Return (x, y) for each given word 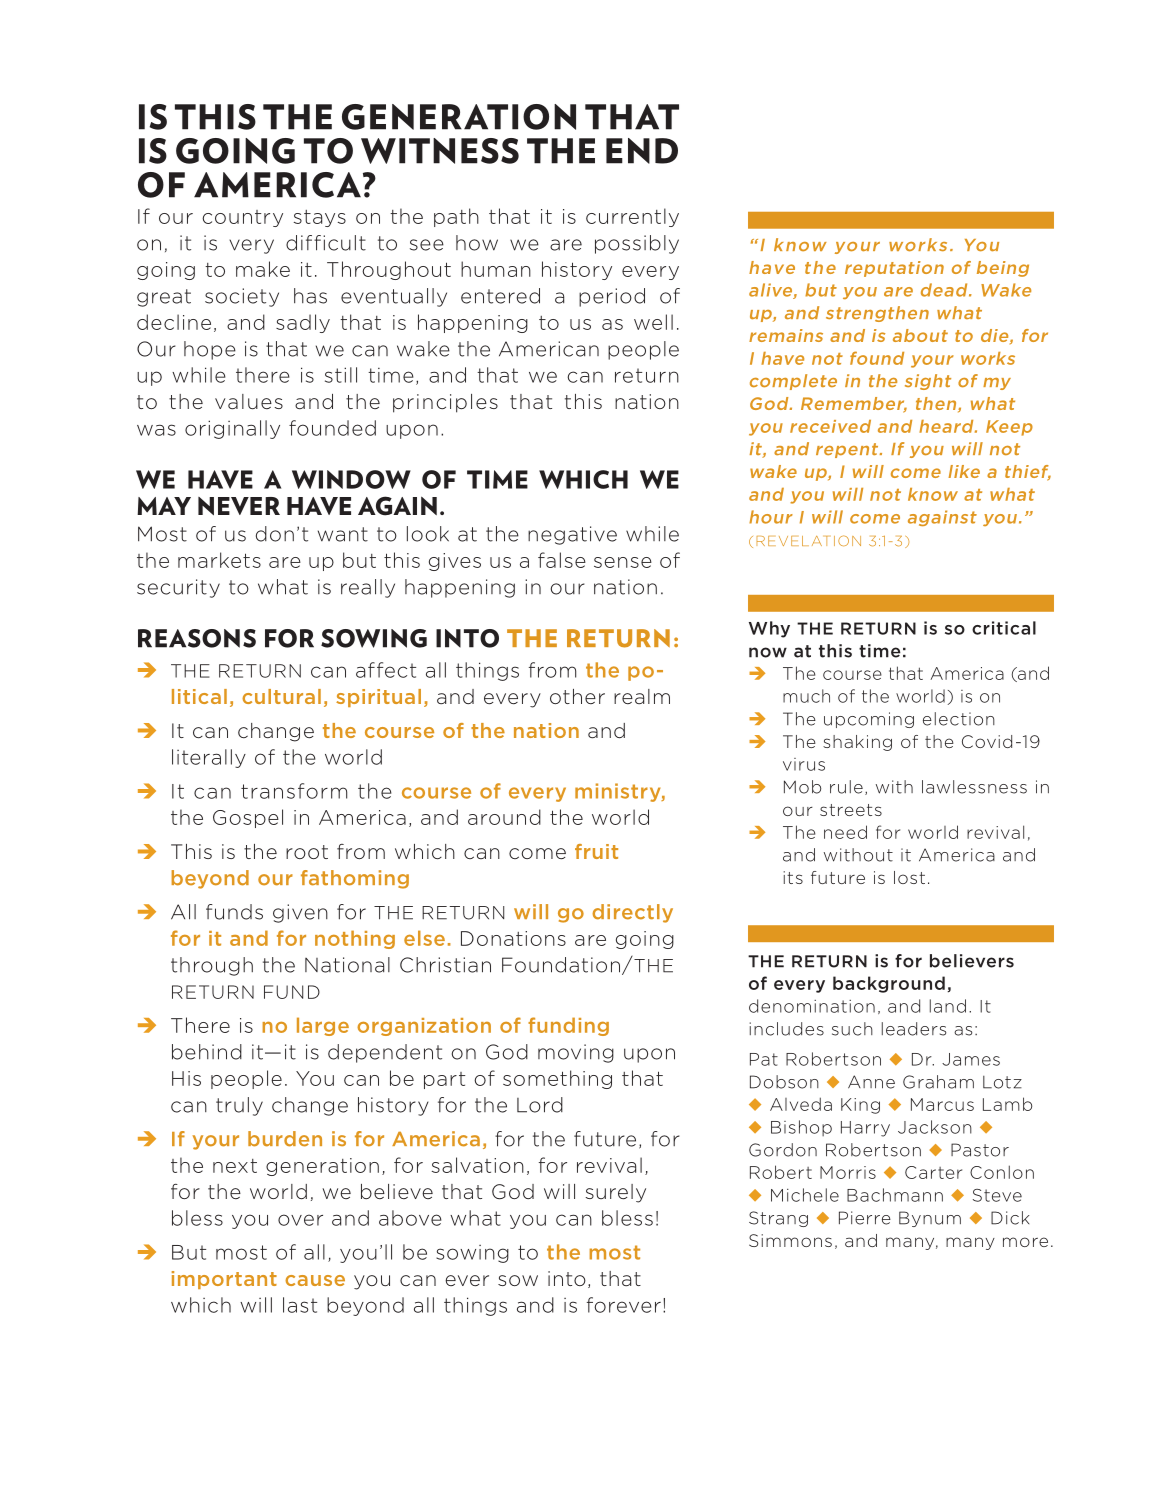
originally (232, 429)
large (323, 1026)
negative (572, 535)
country (242, 218)
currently (632, 217)
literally (209, 758)
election (959, 719)
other (577, 696)
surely (615, 1193)
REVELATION (808, 540)
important (224, 1280)
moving (576, 1053)
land (948, 1006)
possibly (637, 244)
